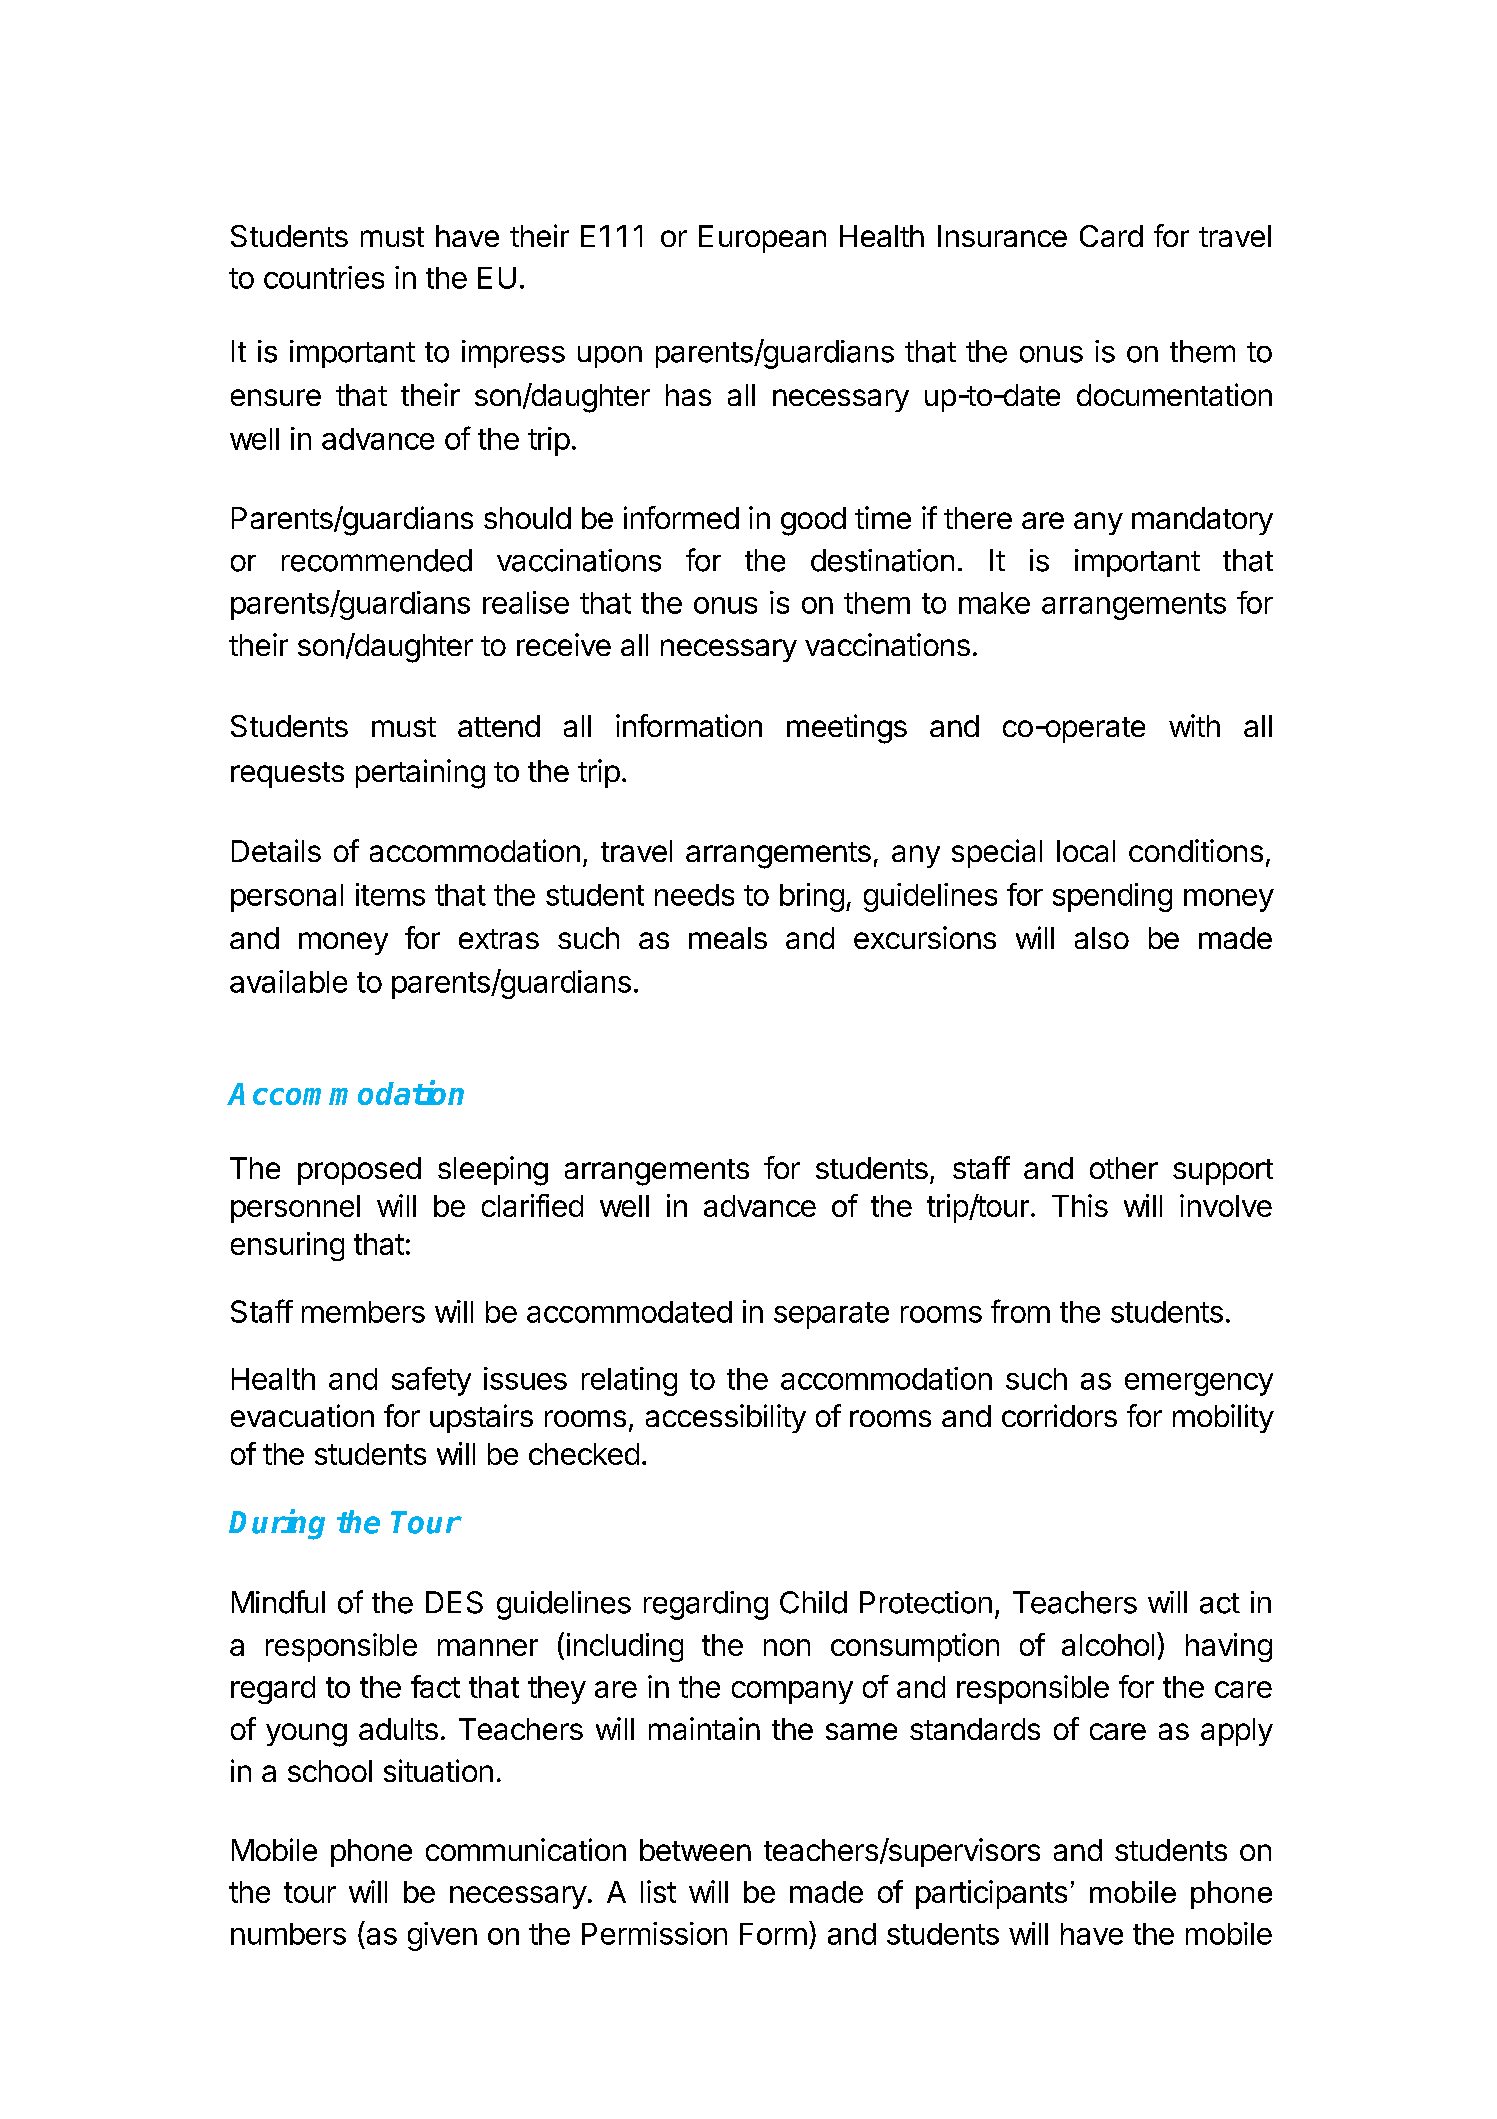 This screenshot has width=1497, height=2119. I want to click on European, so click(762, 239).
